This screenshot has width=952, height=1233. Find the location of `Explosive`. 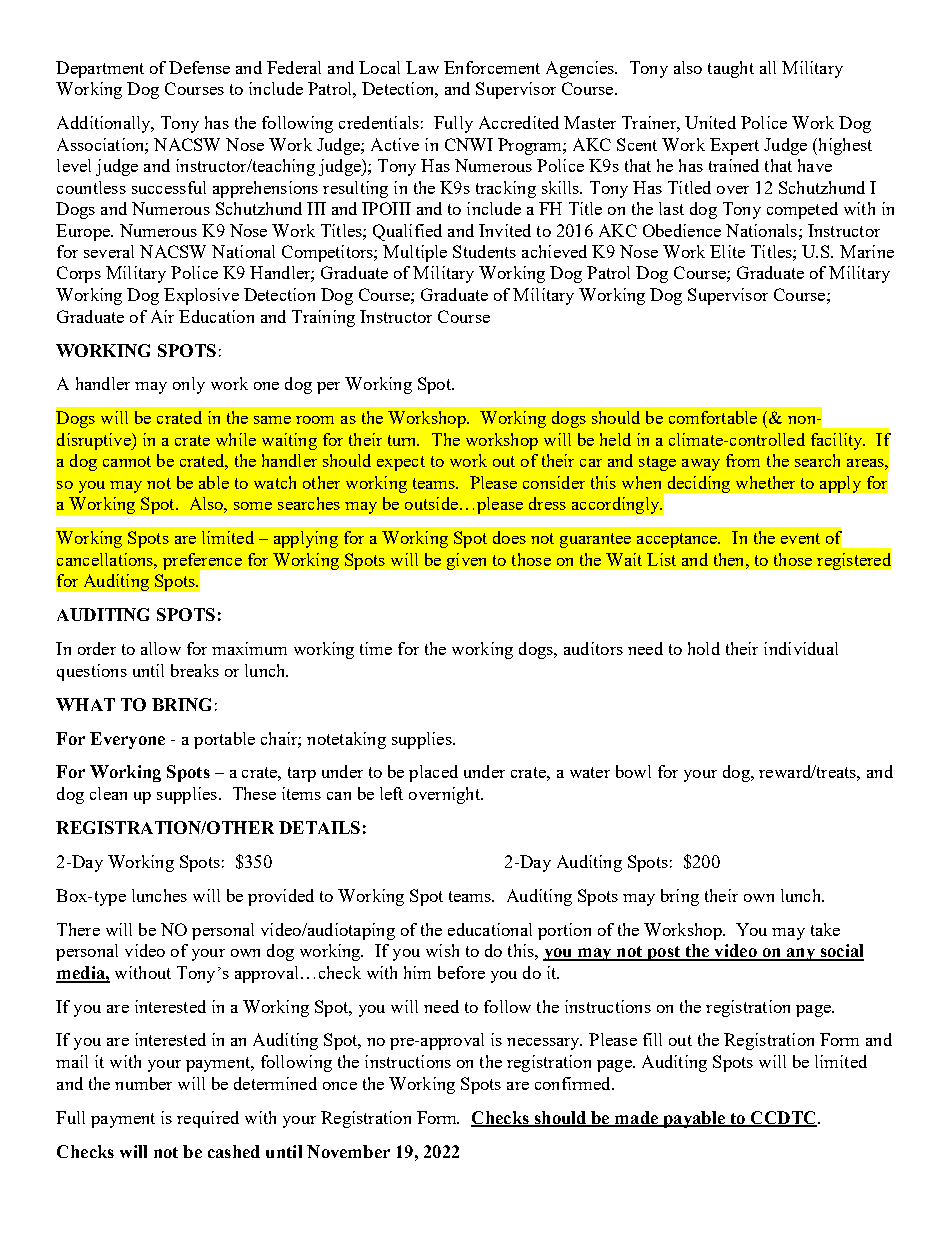

Explosive is located at coordinates (201, 296).
